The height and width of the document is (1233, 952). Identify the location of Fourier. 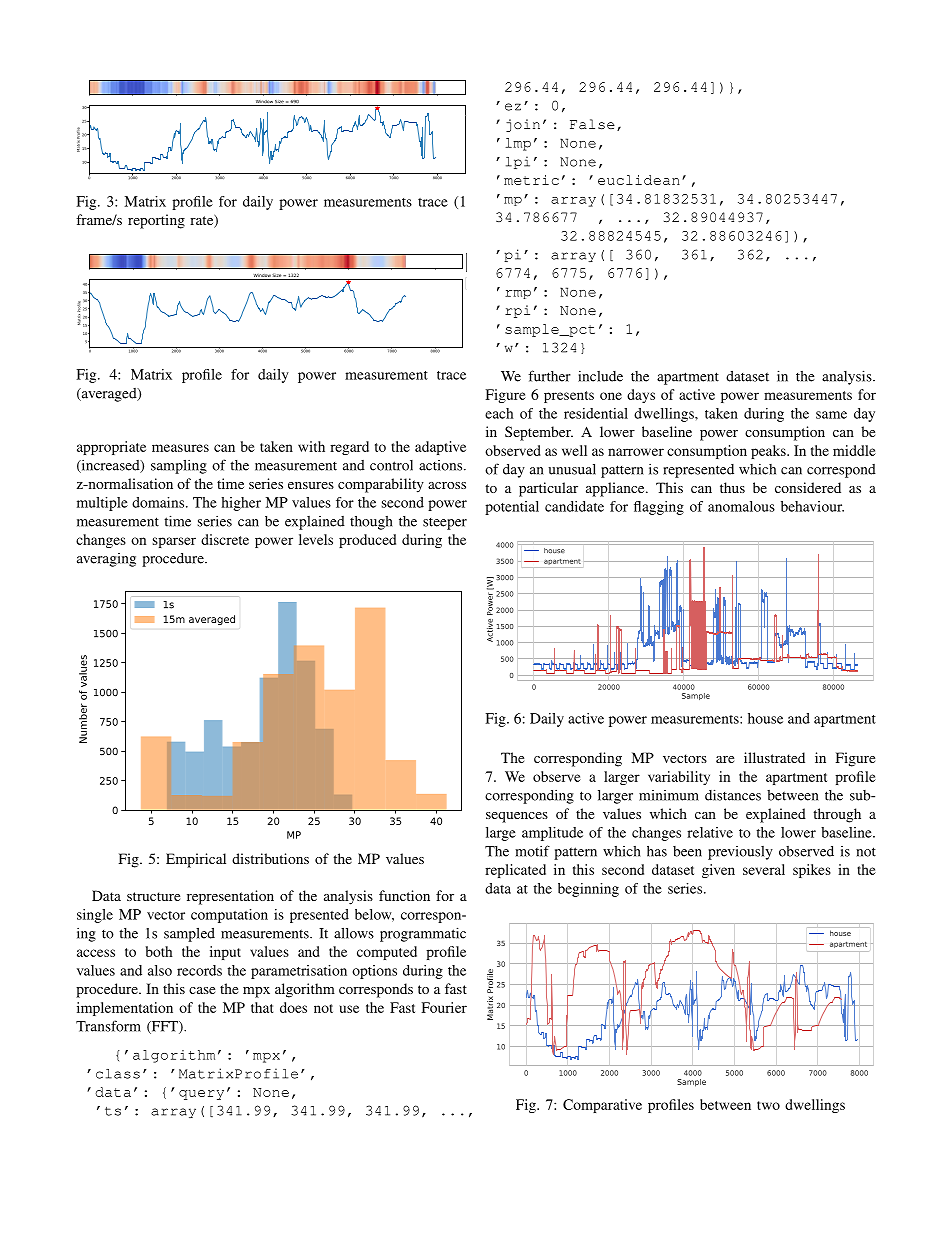
(444, 1007).
